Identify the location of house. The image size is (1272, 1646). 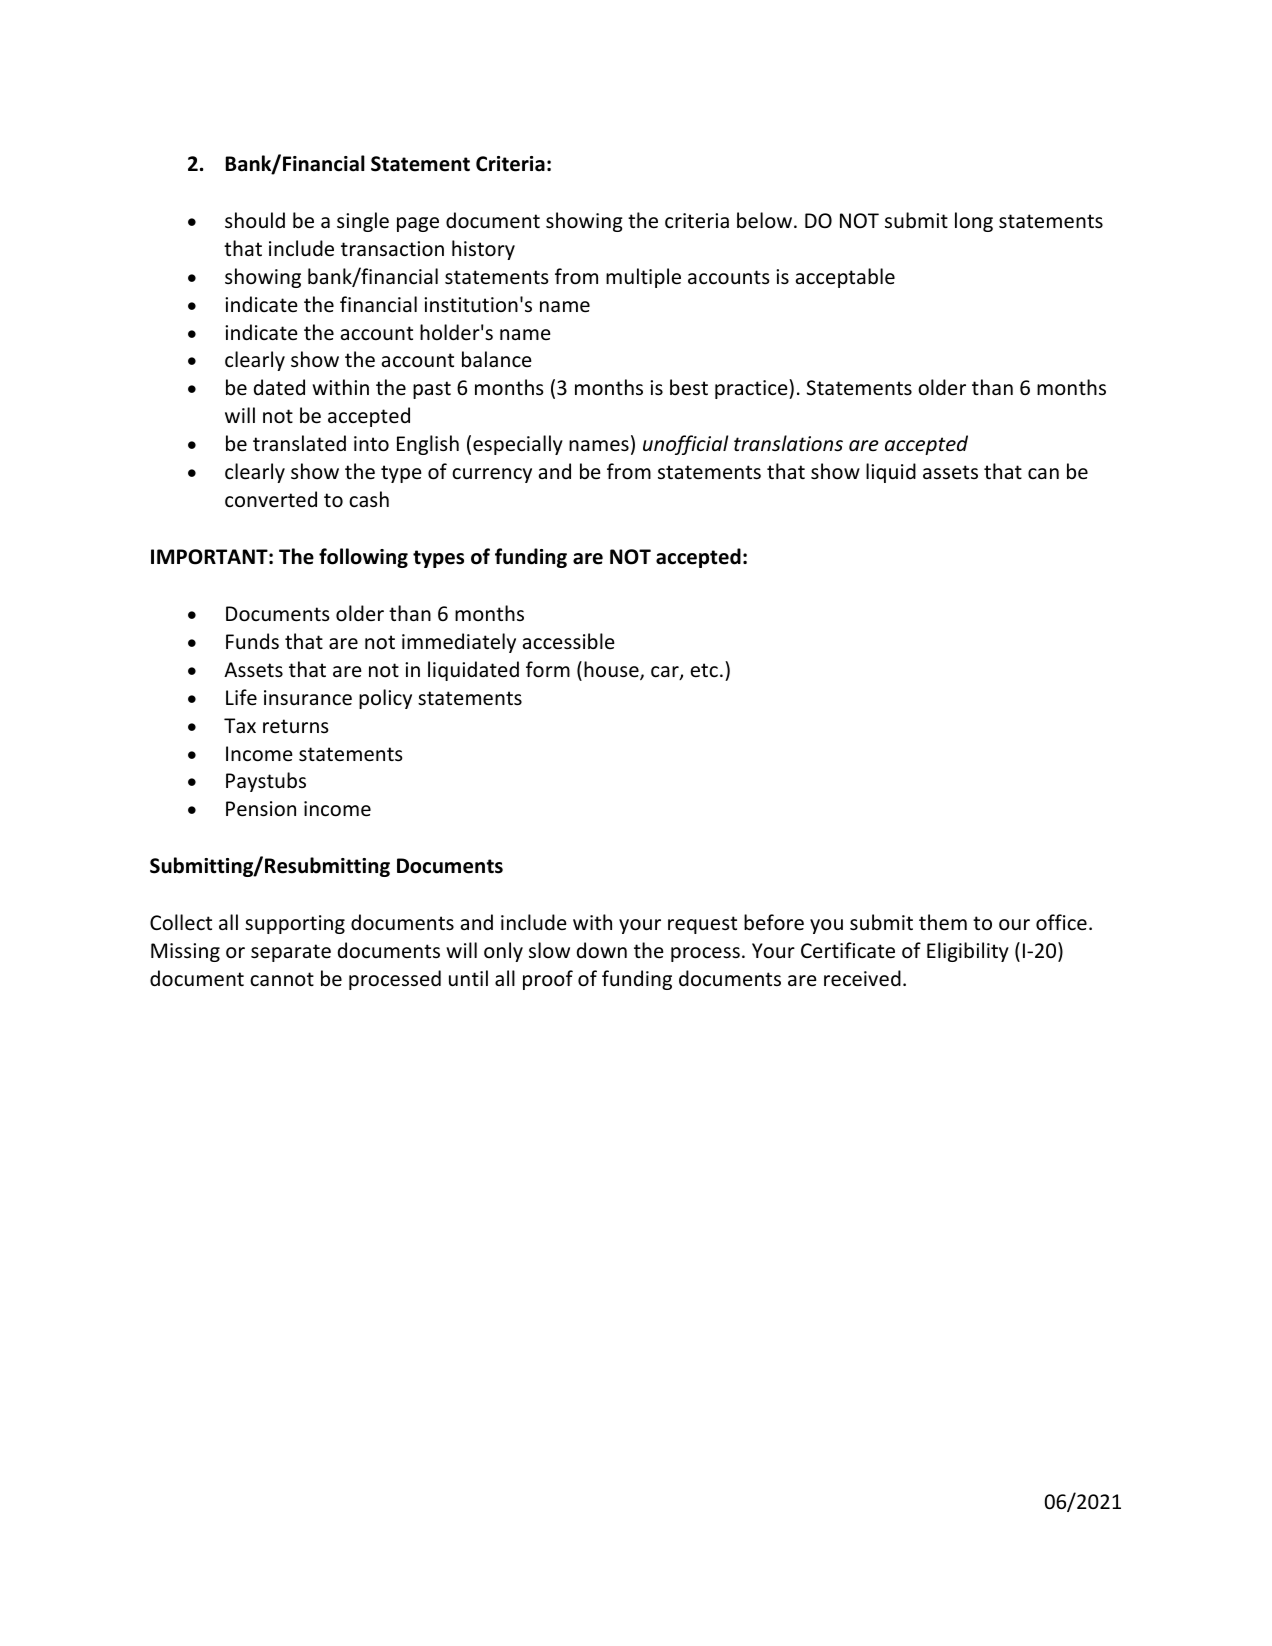
(612, 670).
